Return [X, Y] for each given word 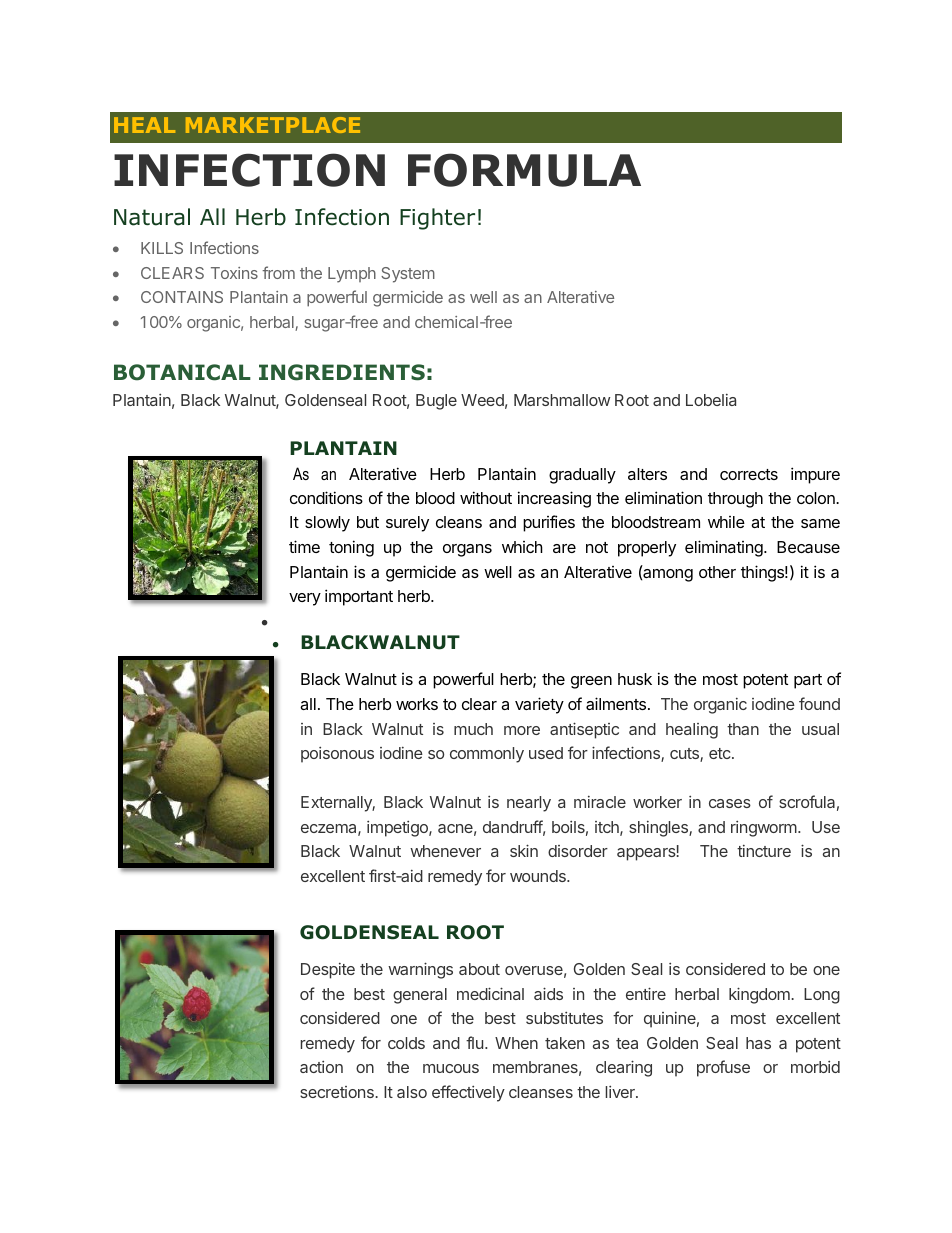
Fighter [437, 219]
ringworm [764, 829]
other [717, 572]
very [305, 599]
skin [524, 850]
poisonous [337, 755]
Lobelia [711, 400]
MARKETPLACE [273, 125]
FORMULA [524, 170]
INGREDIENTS [342, 372]
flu [474, 1042]
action [321, 1067]
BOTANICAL [182, 372]
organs [467, 550]
